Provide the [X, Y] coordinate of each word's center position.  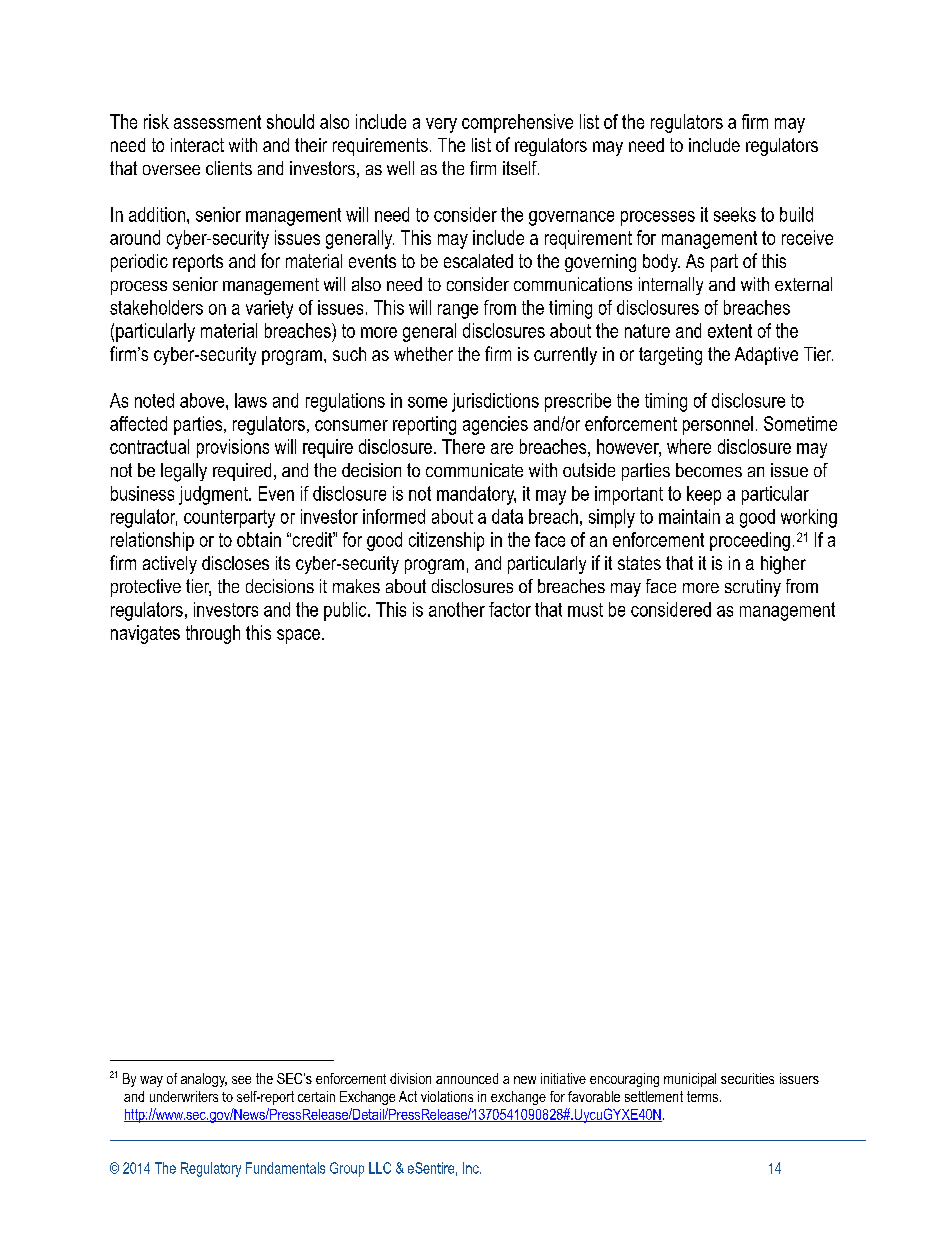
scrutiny [753, 588]
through [213, 634]
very [441, 125]
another [457, 609]
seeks [735, 214]
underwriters [184, 1096]
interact [197, 145]
